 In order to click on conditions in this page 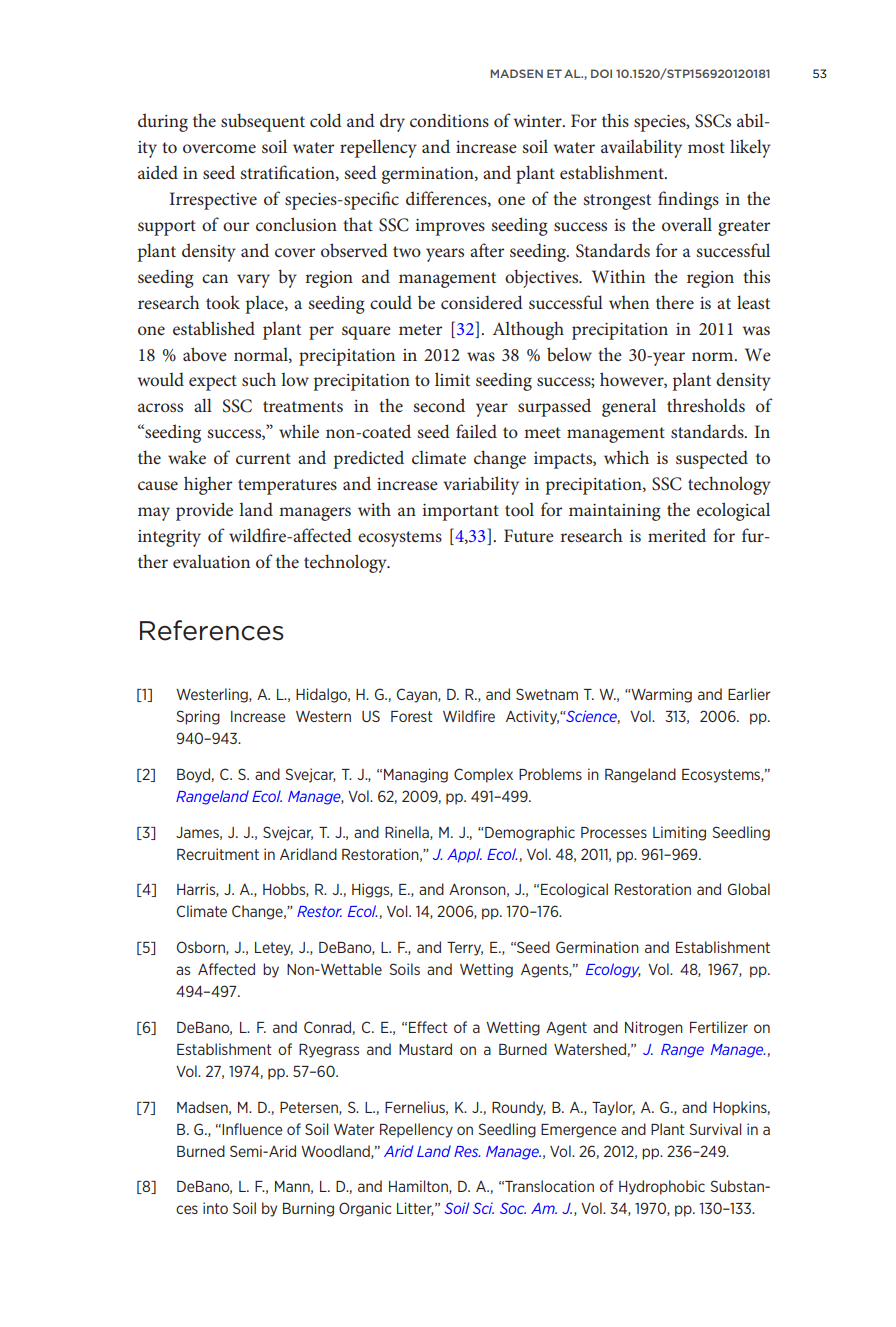, I will do `click(449, 120)`.
